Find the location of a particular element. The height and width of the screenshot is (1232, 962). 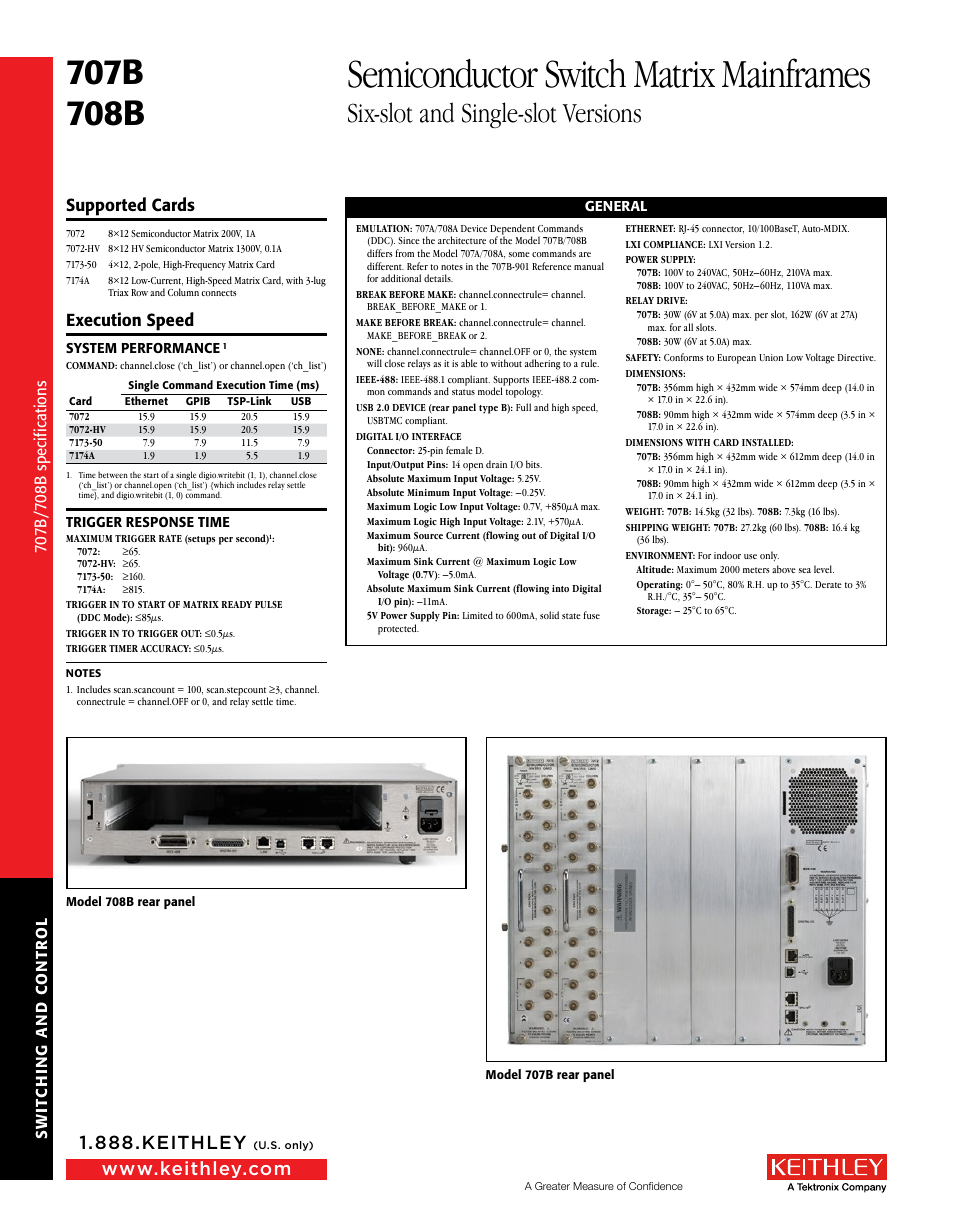

RESPONSE is located at coordinates (160, 522).
